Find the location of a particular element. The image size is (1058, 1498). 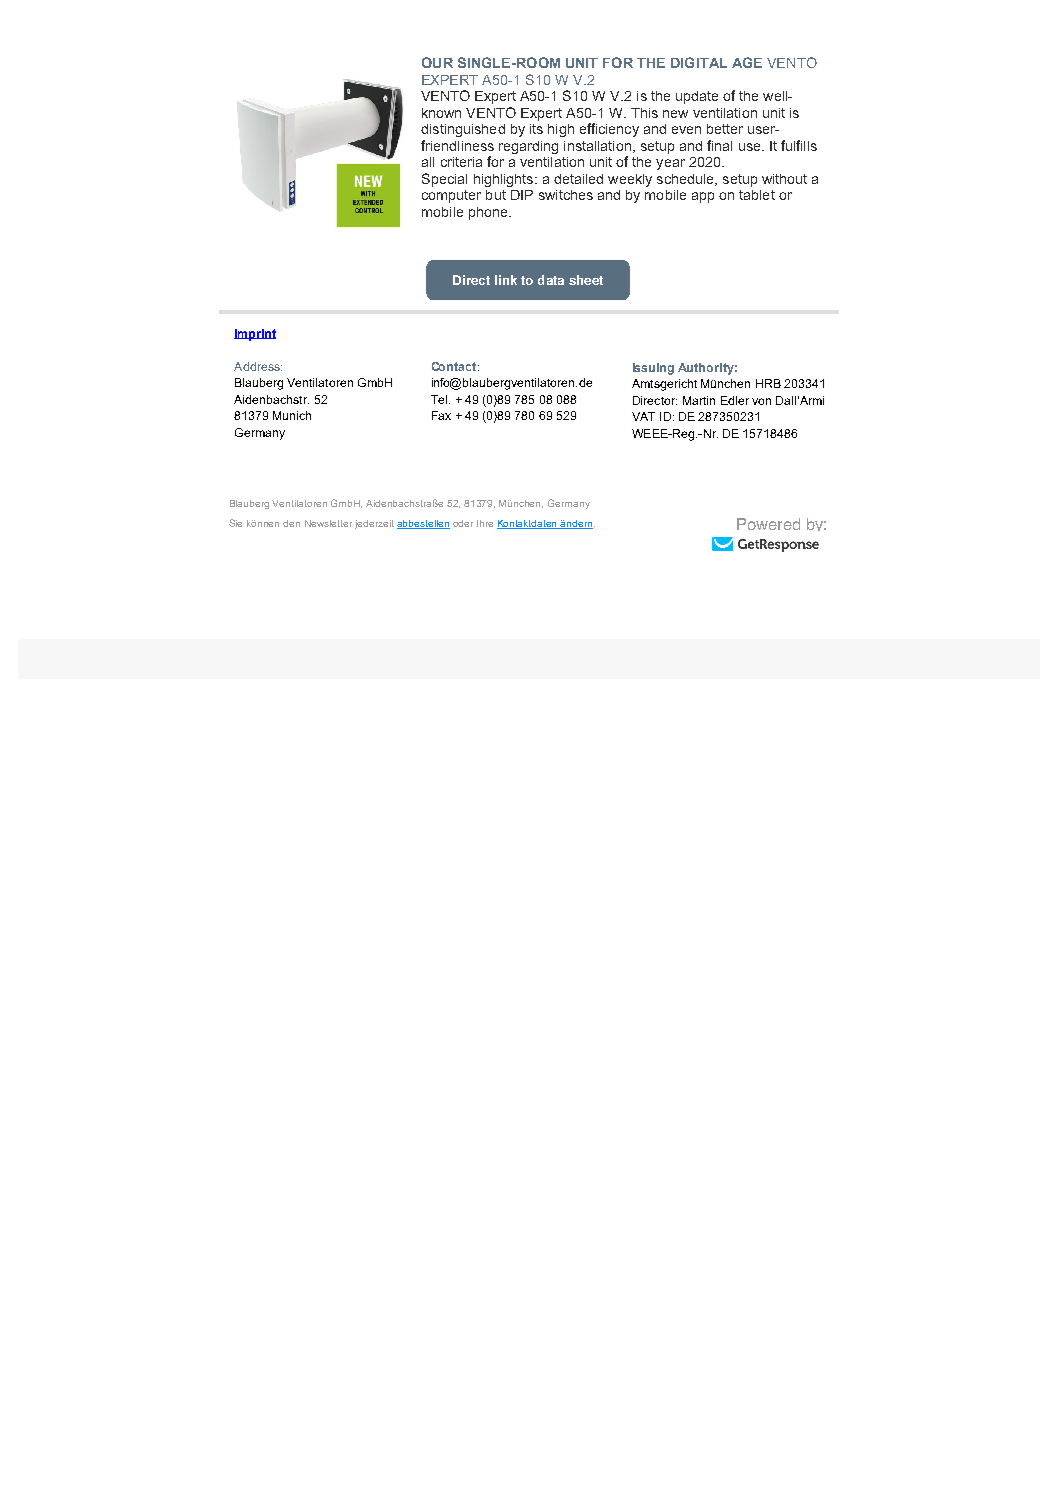

Ihre is located at coordinates (485, 523).
